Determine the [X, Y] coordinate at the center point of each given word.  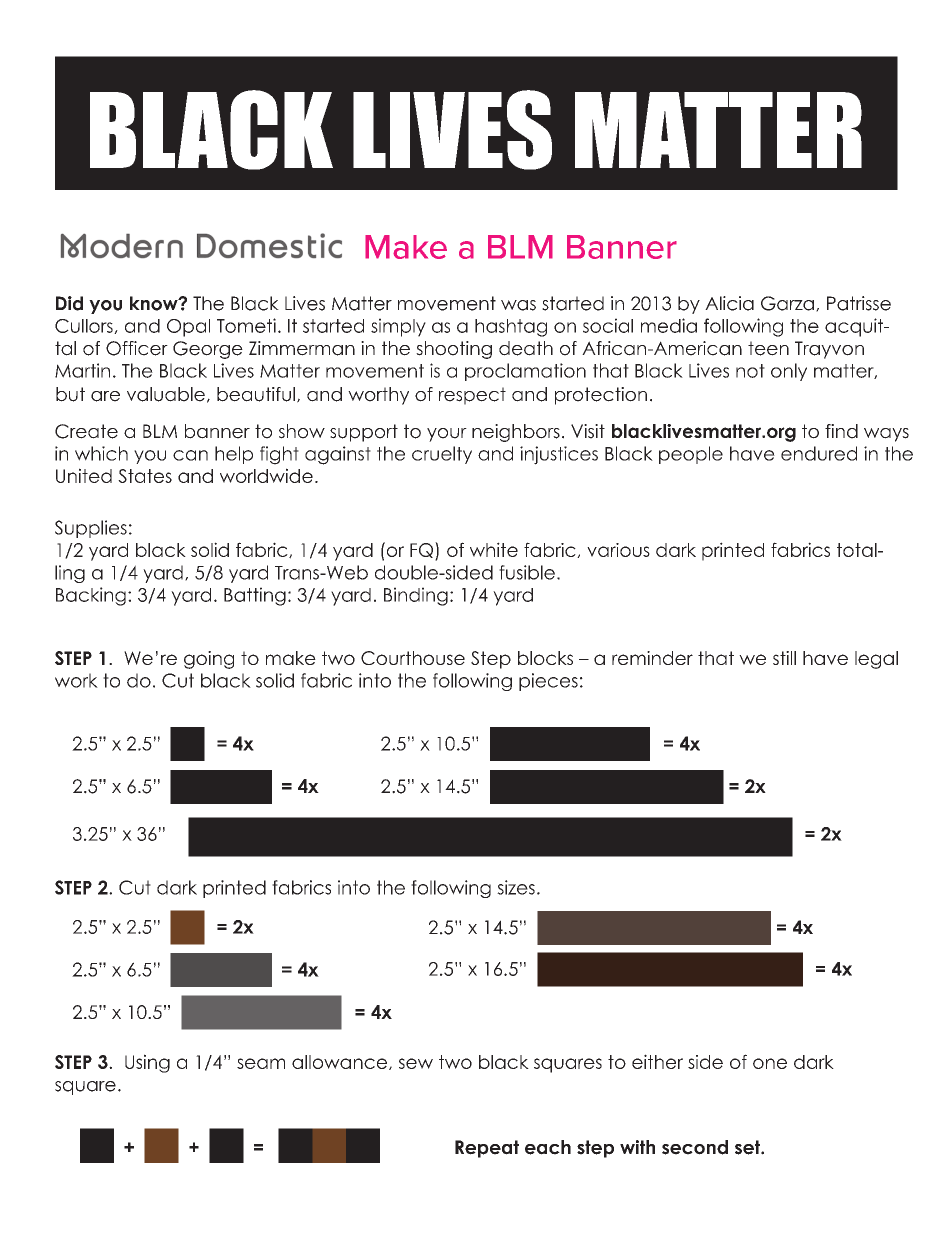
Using [147, 1063]
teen [768, 348]
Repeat [487, 1149]
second [695, 1147]
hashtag [511, 328]
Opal [188, 328]
